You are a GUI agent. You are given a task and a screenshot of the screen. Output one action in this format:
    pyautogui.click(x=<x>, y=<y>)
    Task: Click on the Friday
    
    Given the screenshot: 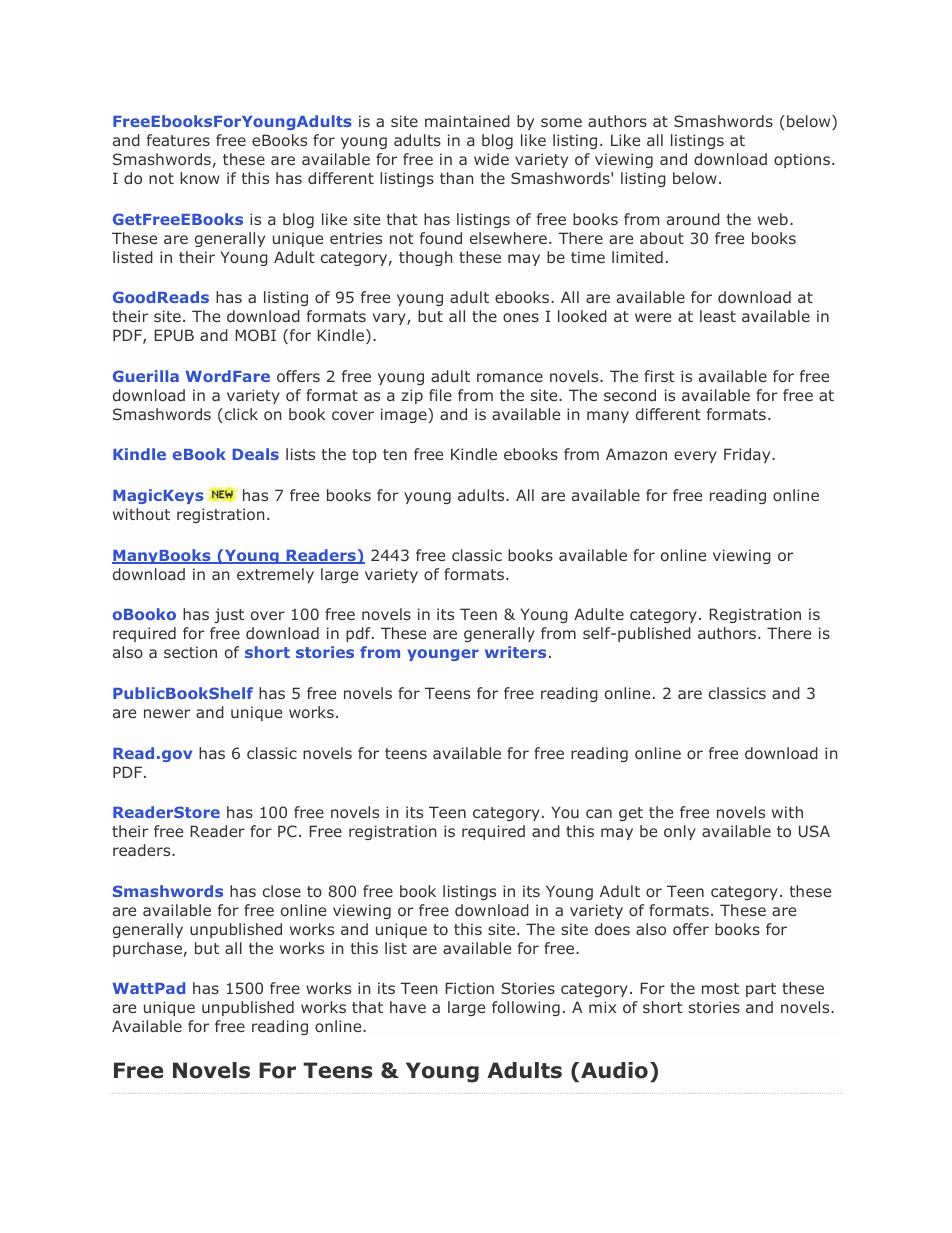 What is the action you would take?
    pyautogui.click(x=748, y=455)
